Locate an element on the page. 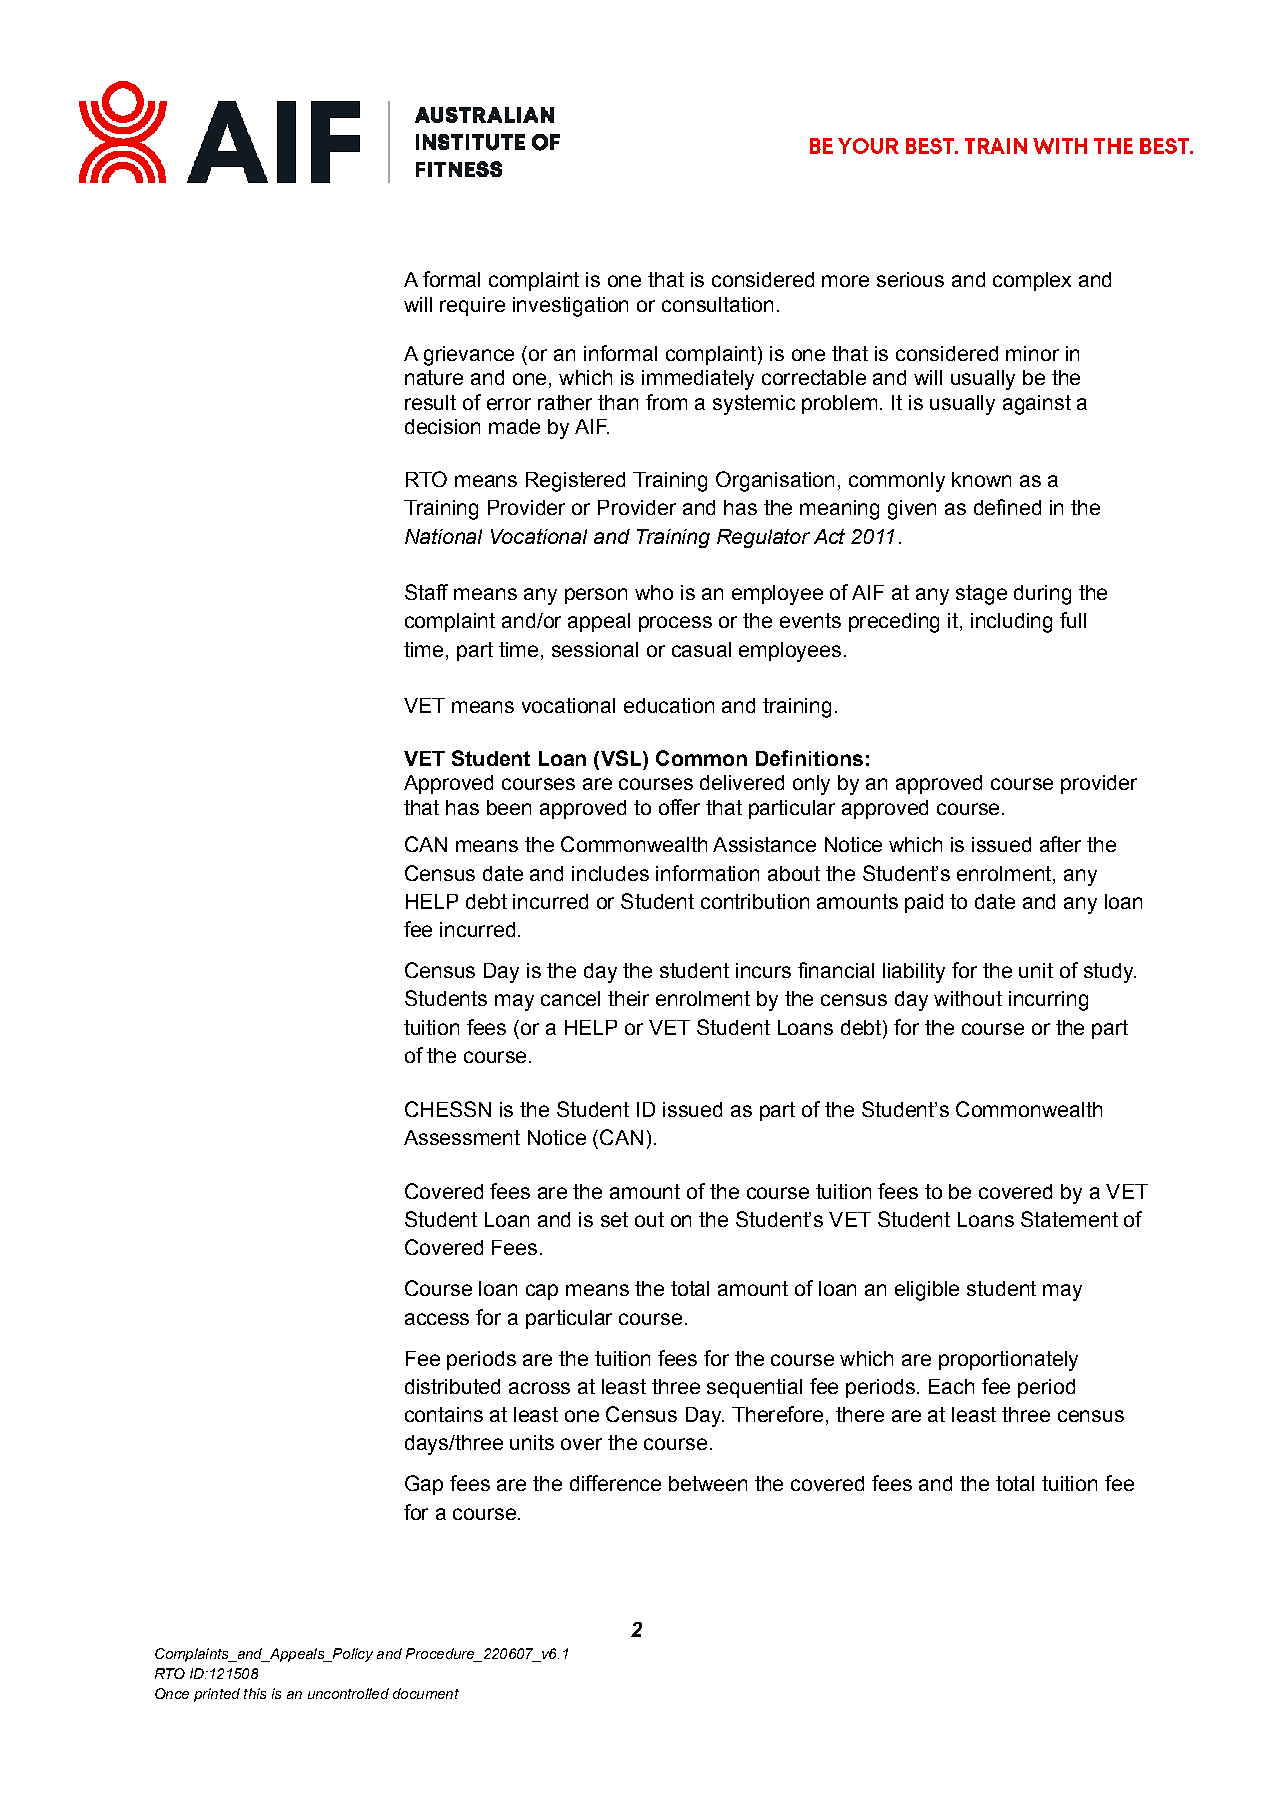  Assessment is located at coordinates (462, 1137).
